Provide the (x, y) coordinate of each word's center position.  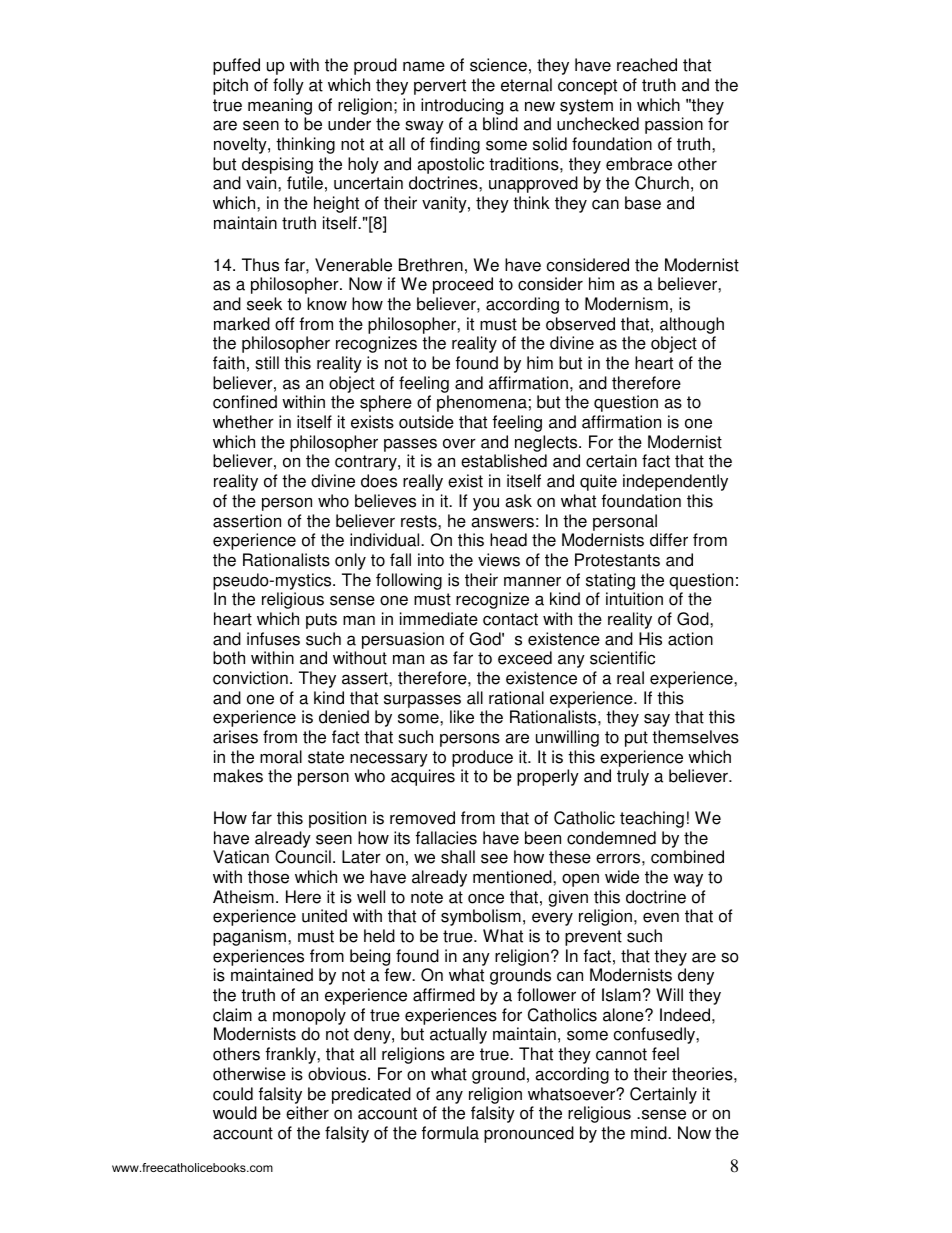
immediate (439, 619)
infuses (273, 639)
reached (647, 65)
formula (450, 1133)
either (307, 1113)
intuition (634, 599)
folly (288, 86)
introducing (462, 108)
